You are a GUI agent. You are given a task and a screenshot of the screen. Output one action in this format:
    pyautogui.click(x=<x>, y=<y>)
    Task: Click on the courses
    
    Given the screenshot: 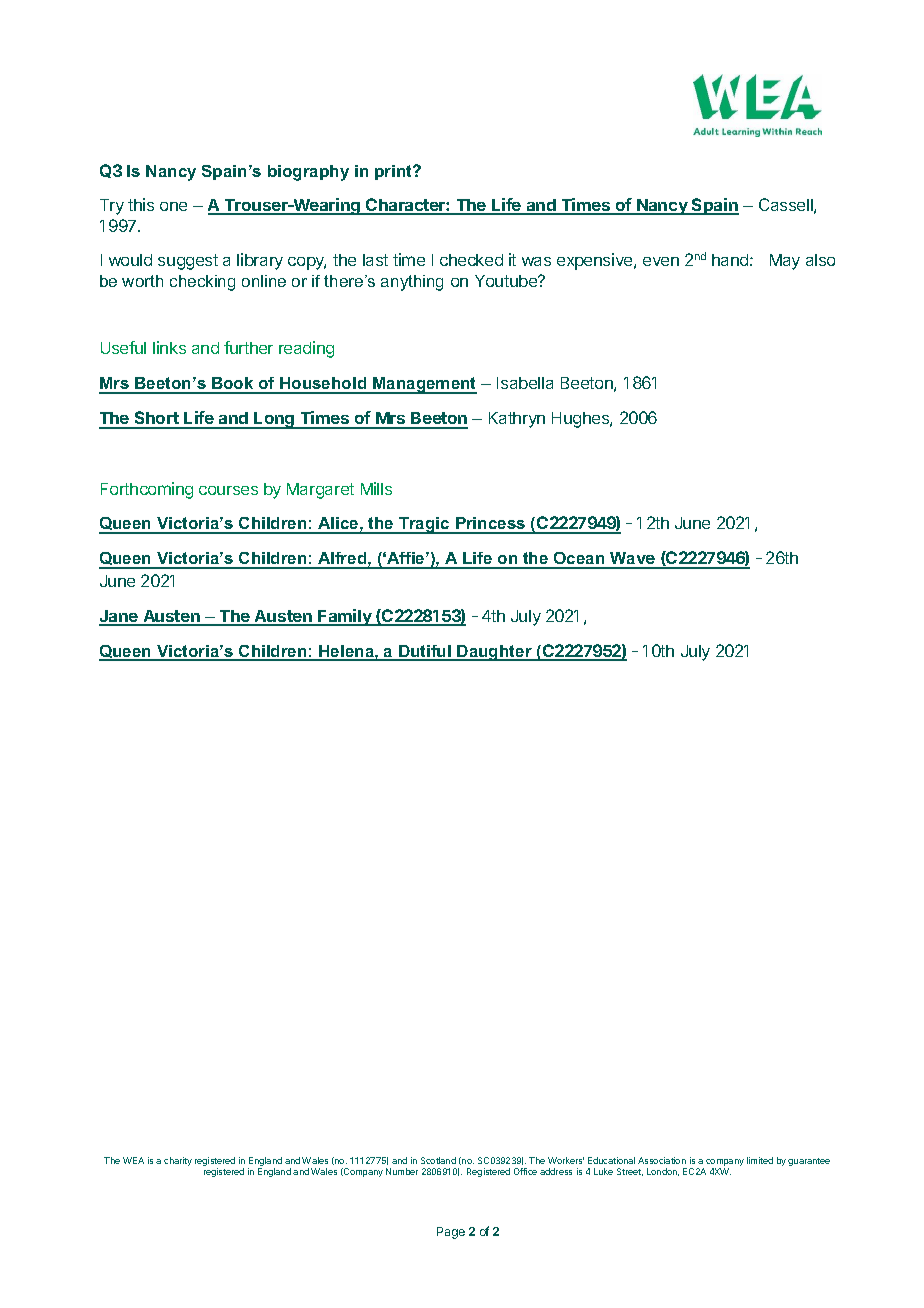 What is the action you would take?
    pyautogui.click(x=228, y=490)
